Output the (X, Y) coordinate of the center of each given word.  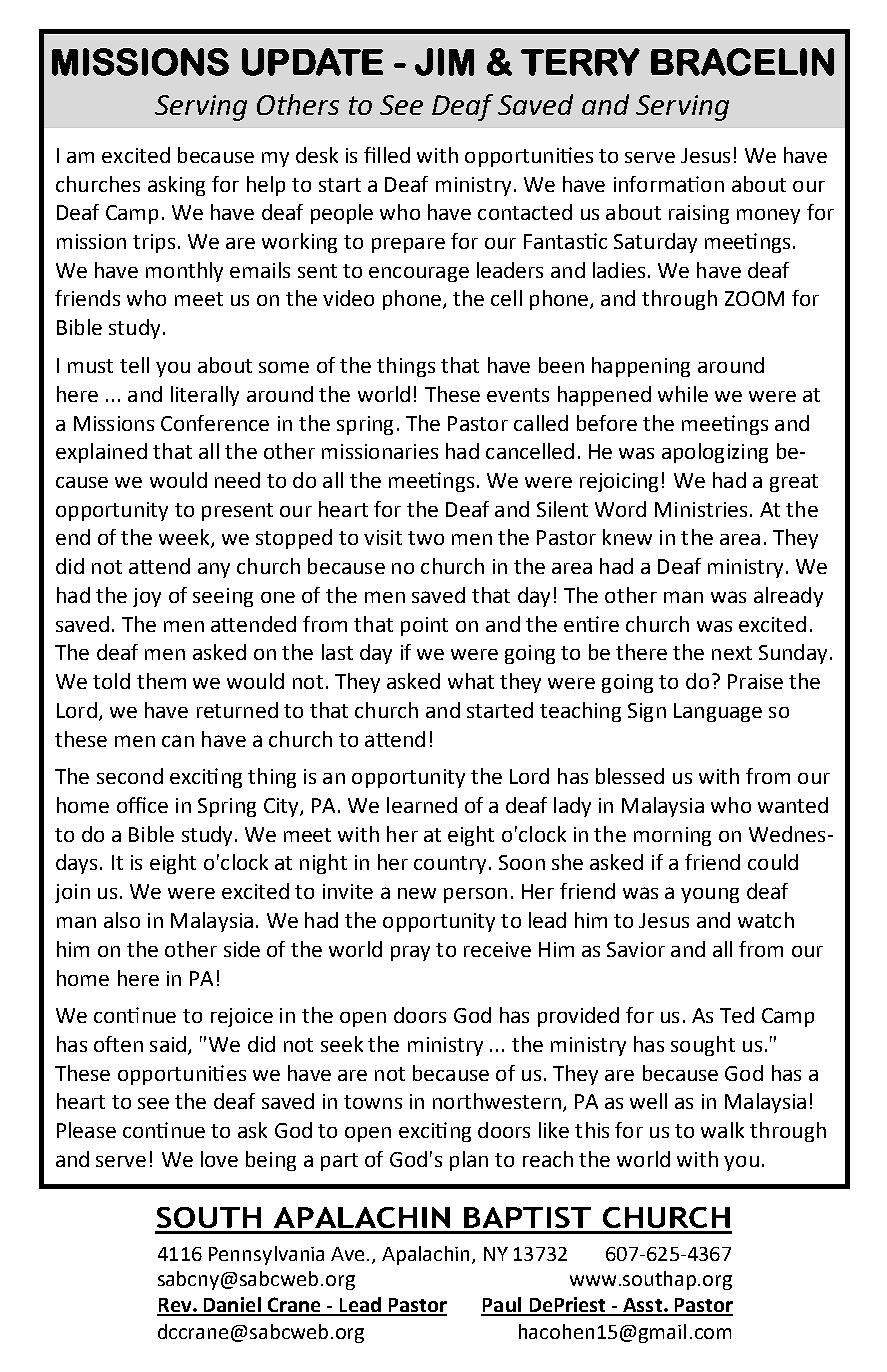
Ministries (701, 509)
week (185, 538)
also (122, 920)
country (450, 865)
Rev (175, 1306)
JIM (444, 62)
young (710, 895)
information (669, 184)
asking (176, 186)
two (426, 538)
